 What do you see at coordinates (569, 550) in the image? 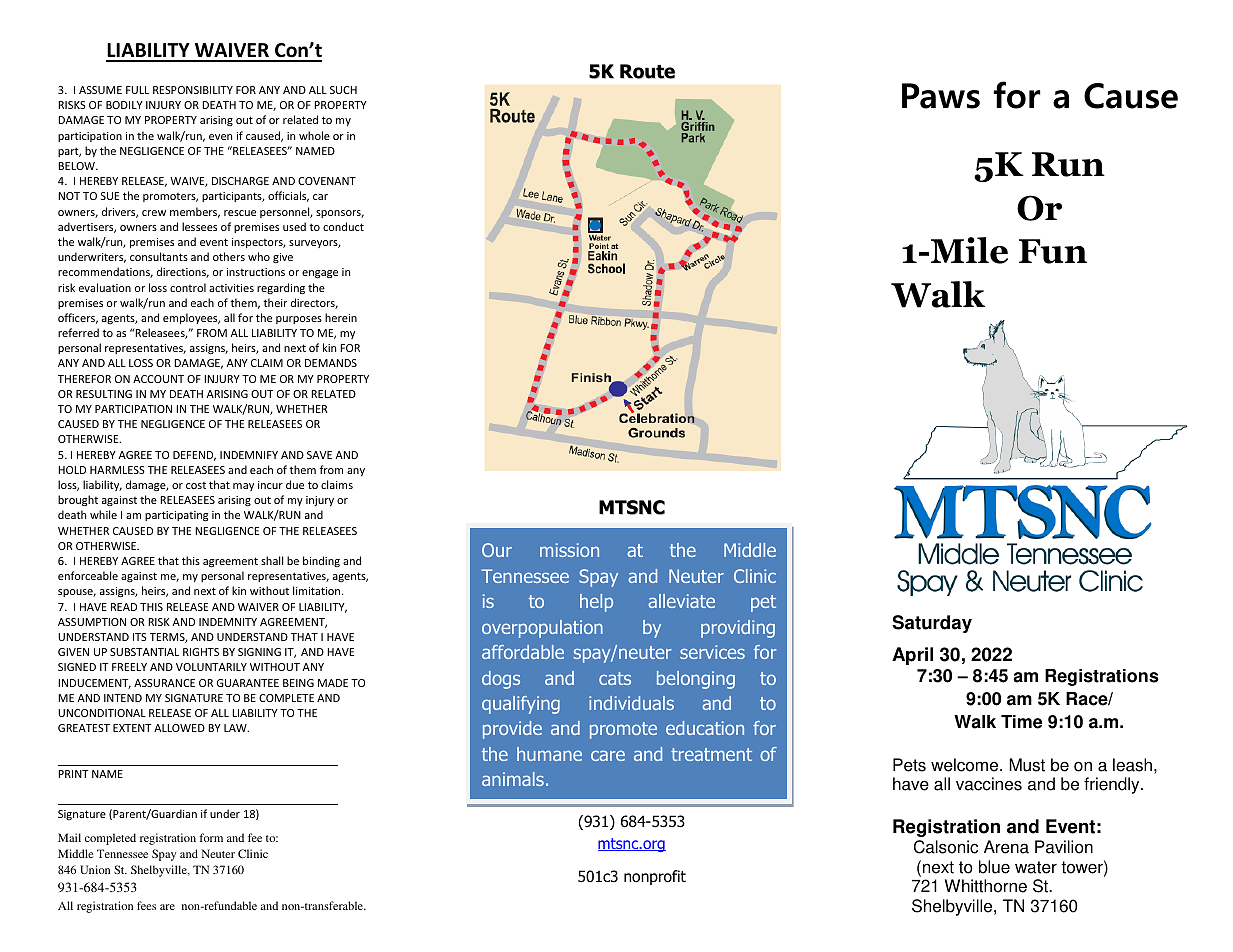
I see `mission` at bounding box center [569, 550].
